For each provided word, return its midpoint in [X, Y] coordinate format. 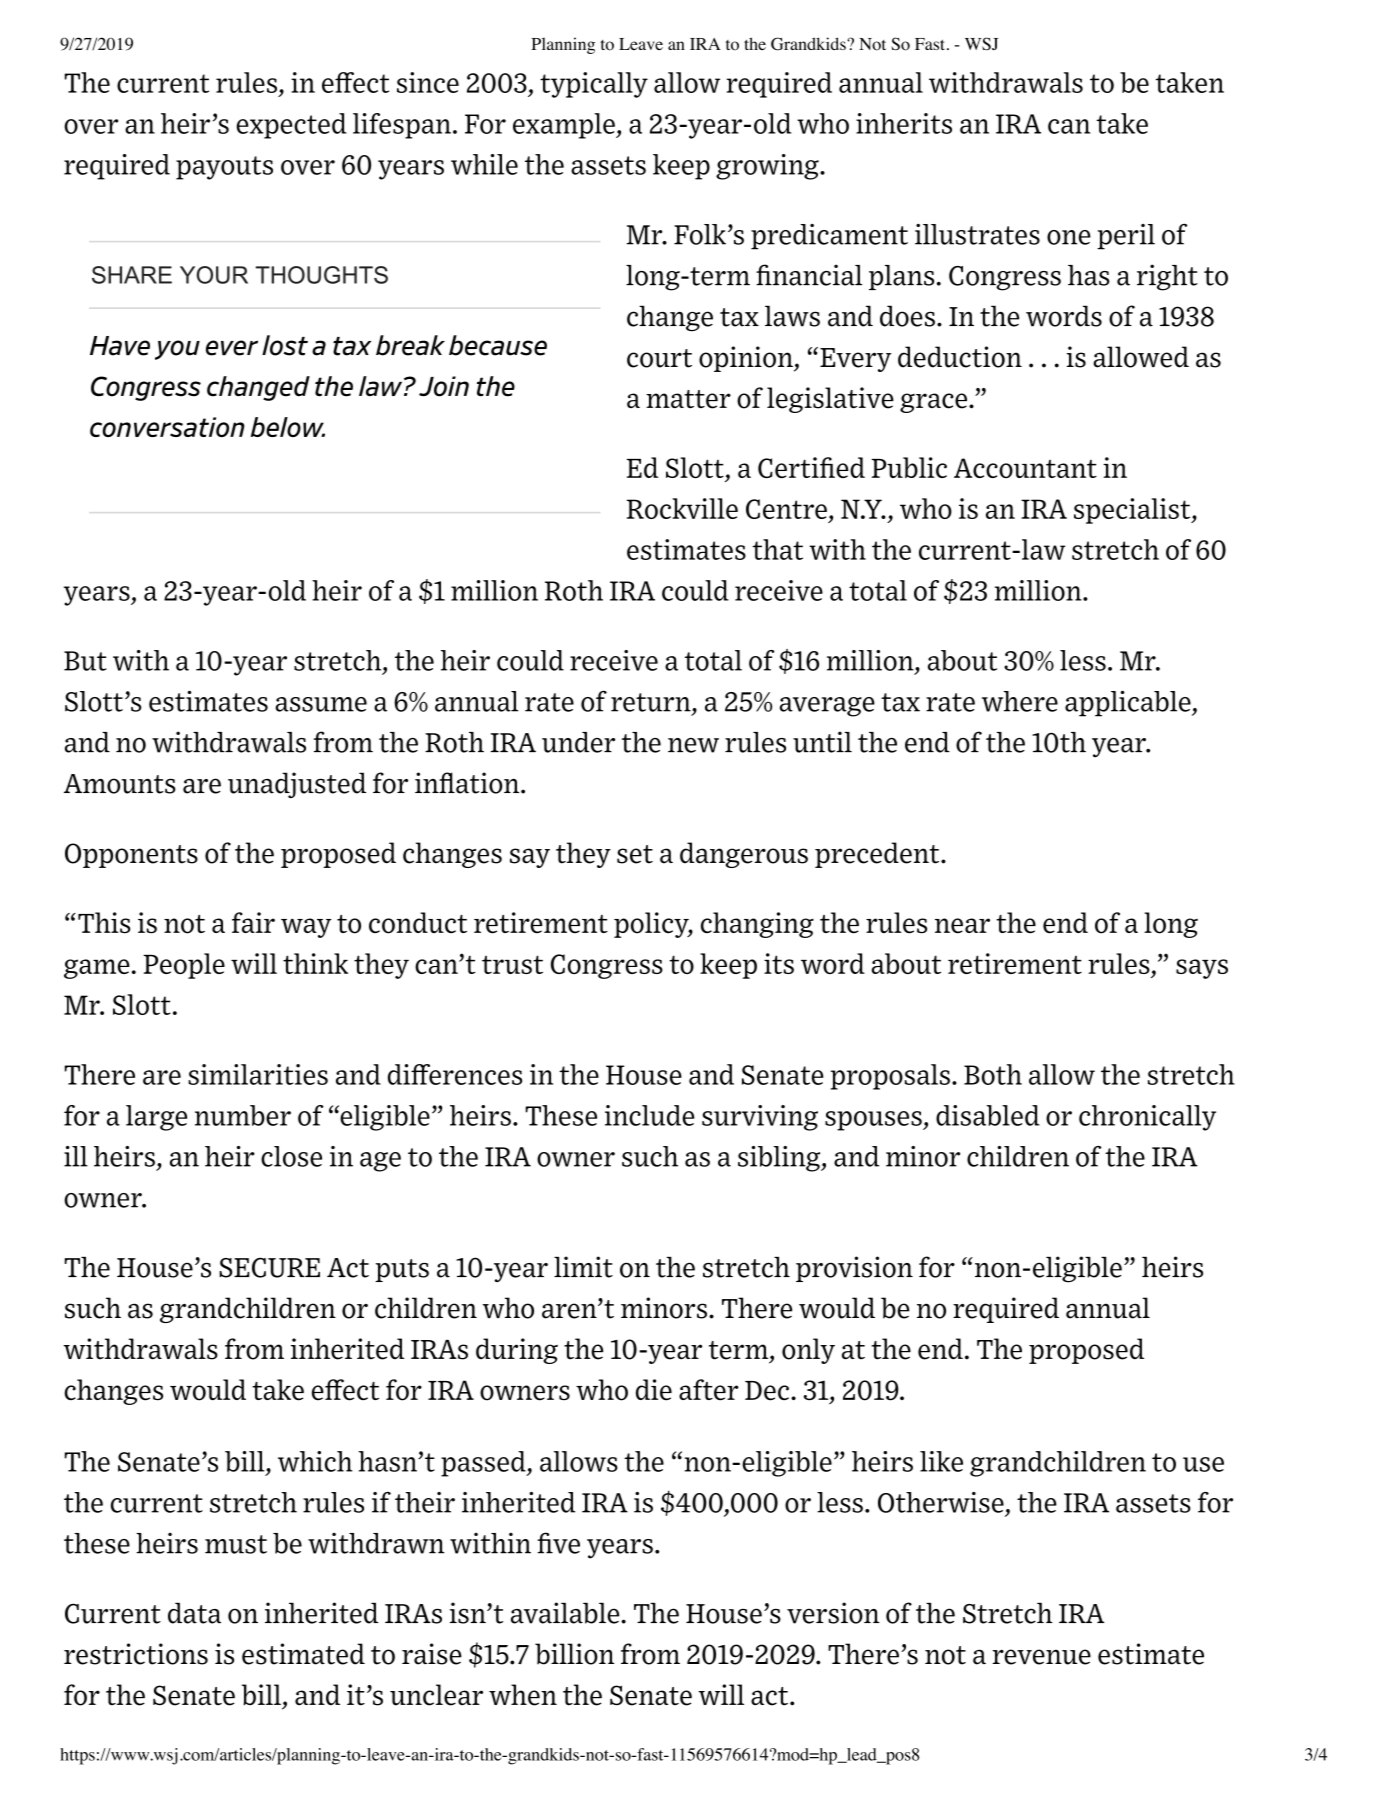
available [566, 1613]
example [565, 126]
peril [1126, 237]
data [194, 1613]
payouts [224, 168]
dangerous [744, 855]
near [962, 926]
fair [253, 922]
